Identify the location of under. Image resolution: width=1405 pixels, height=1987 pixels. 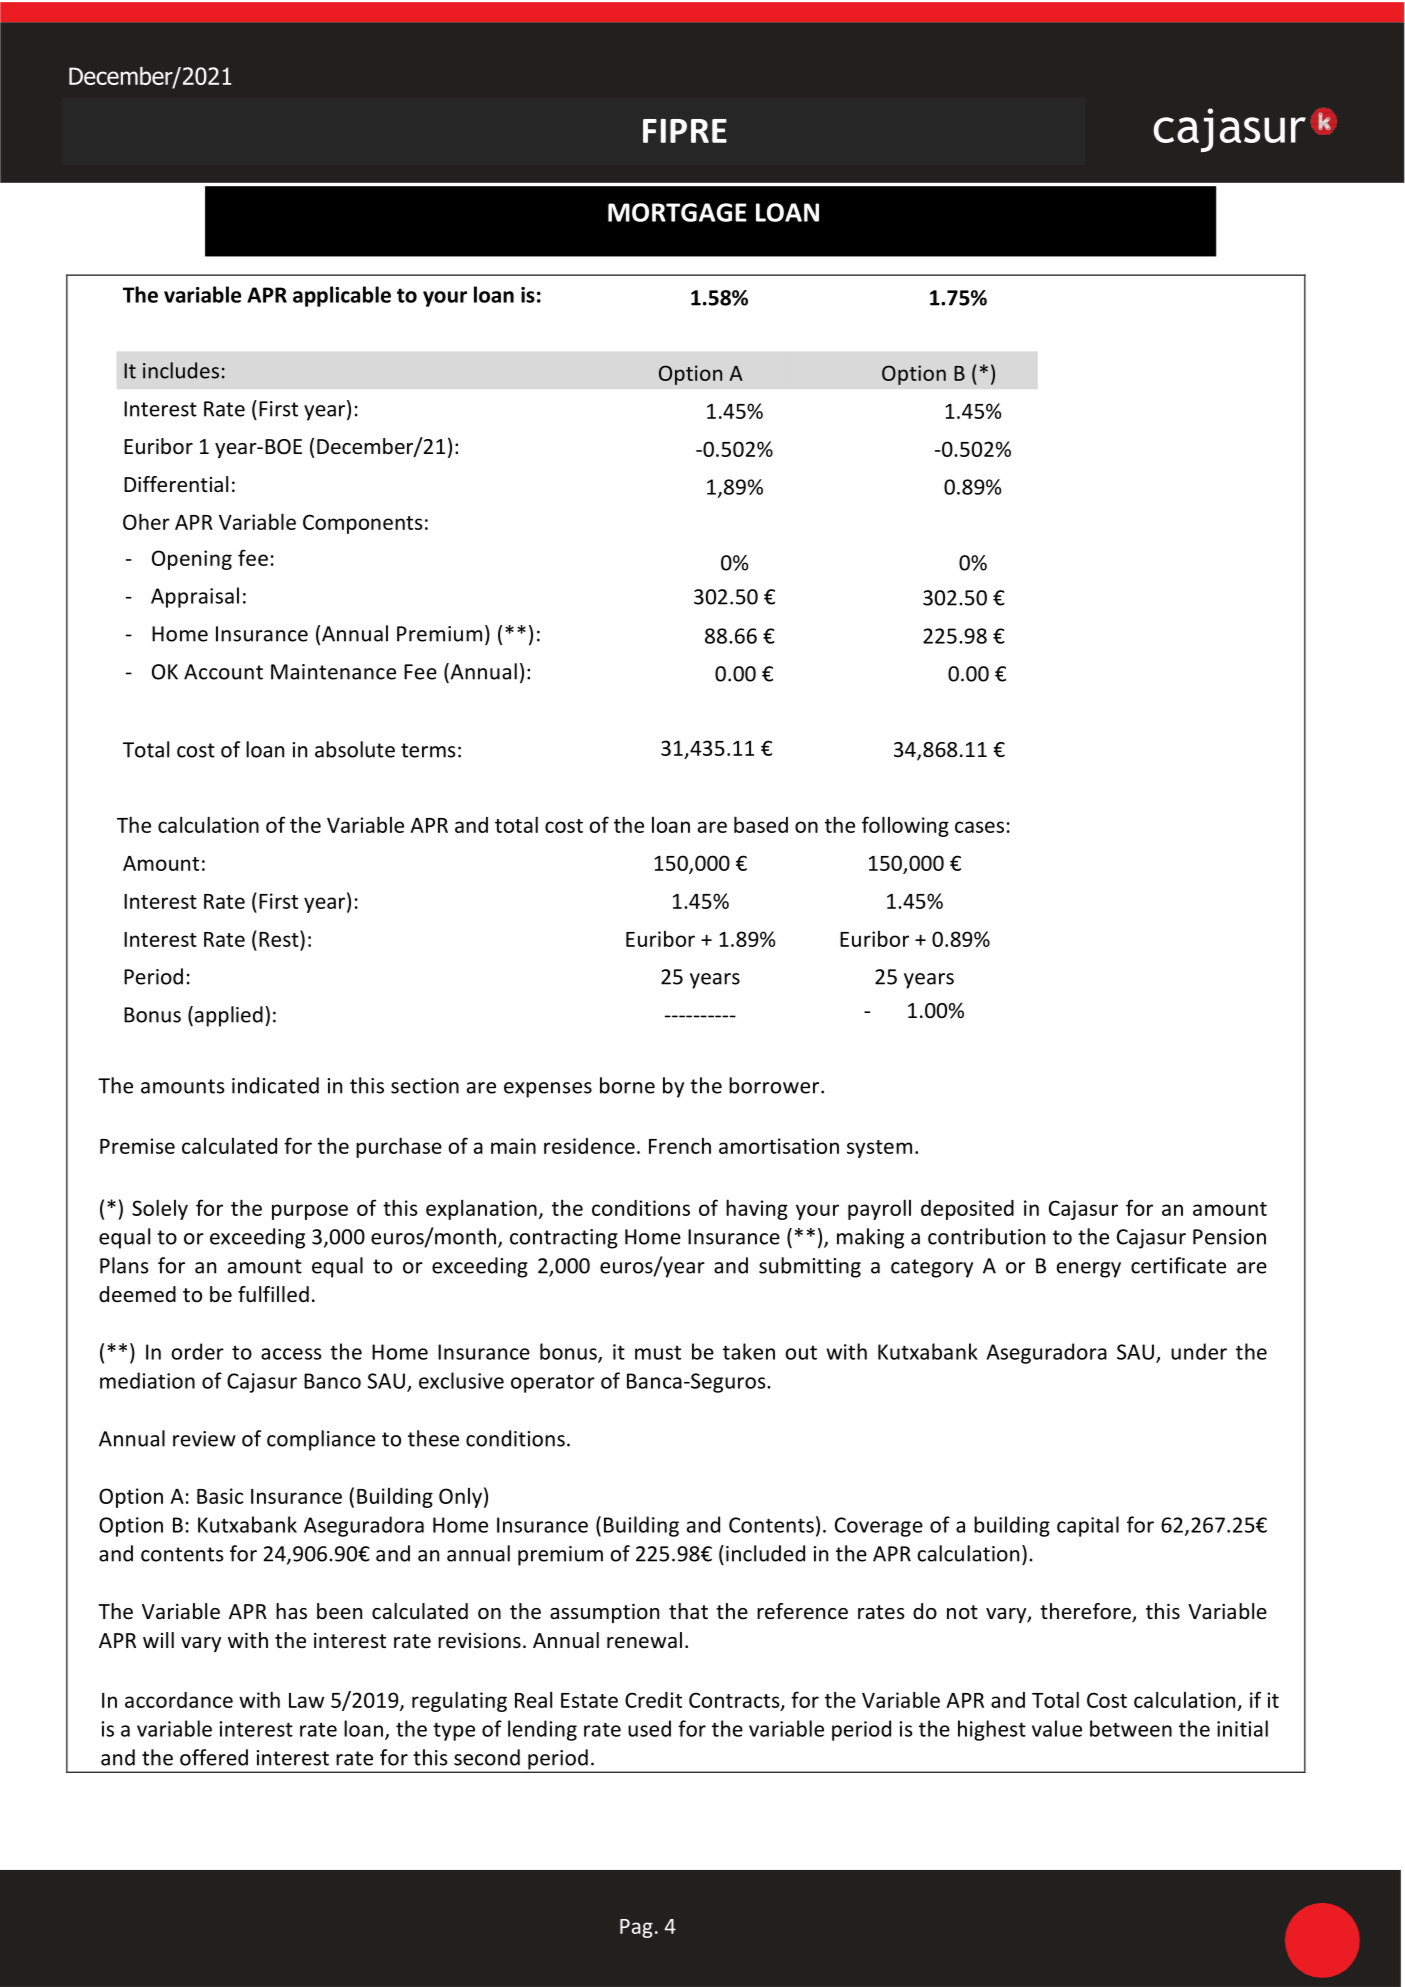
(1199, 1351).
